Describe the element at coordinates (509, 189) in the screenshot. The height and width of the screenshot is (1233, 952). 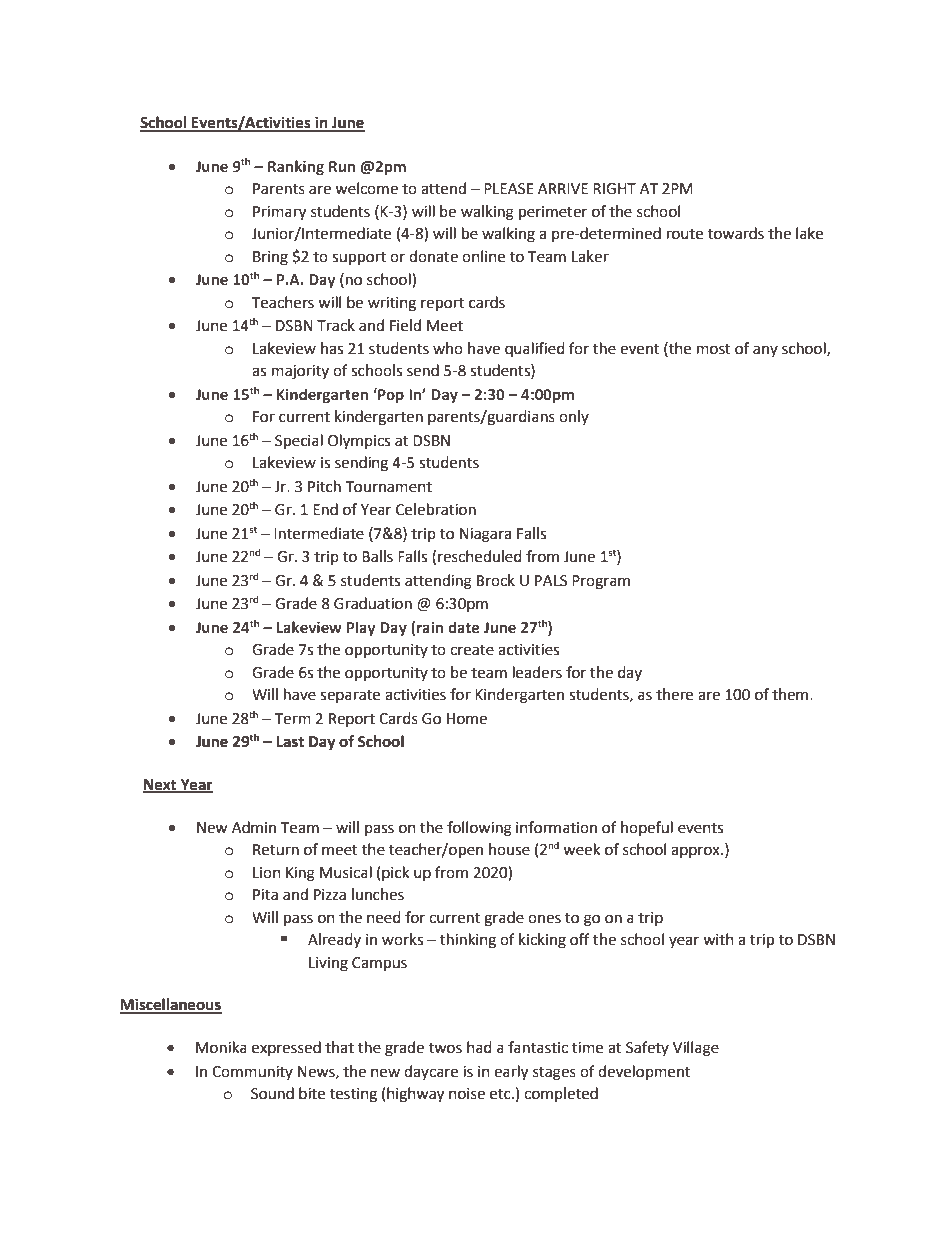
I see `PLEASE` at that location.
